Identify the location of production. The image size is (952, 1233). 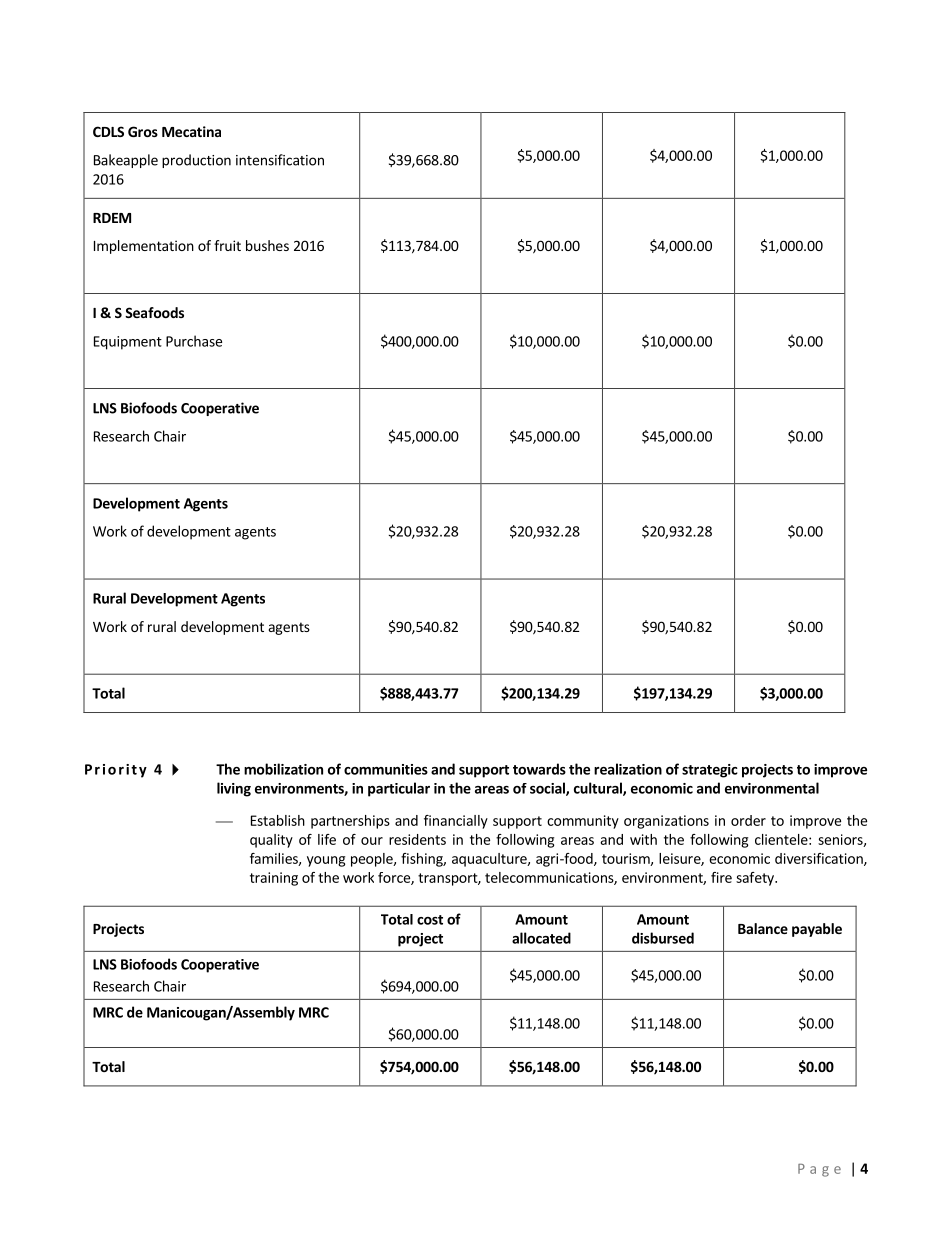
(196, 161).
